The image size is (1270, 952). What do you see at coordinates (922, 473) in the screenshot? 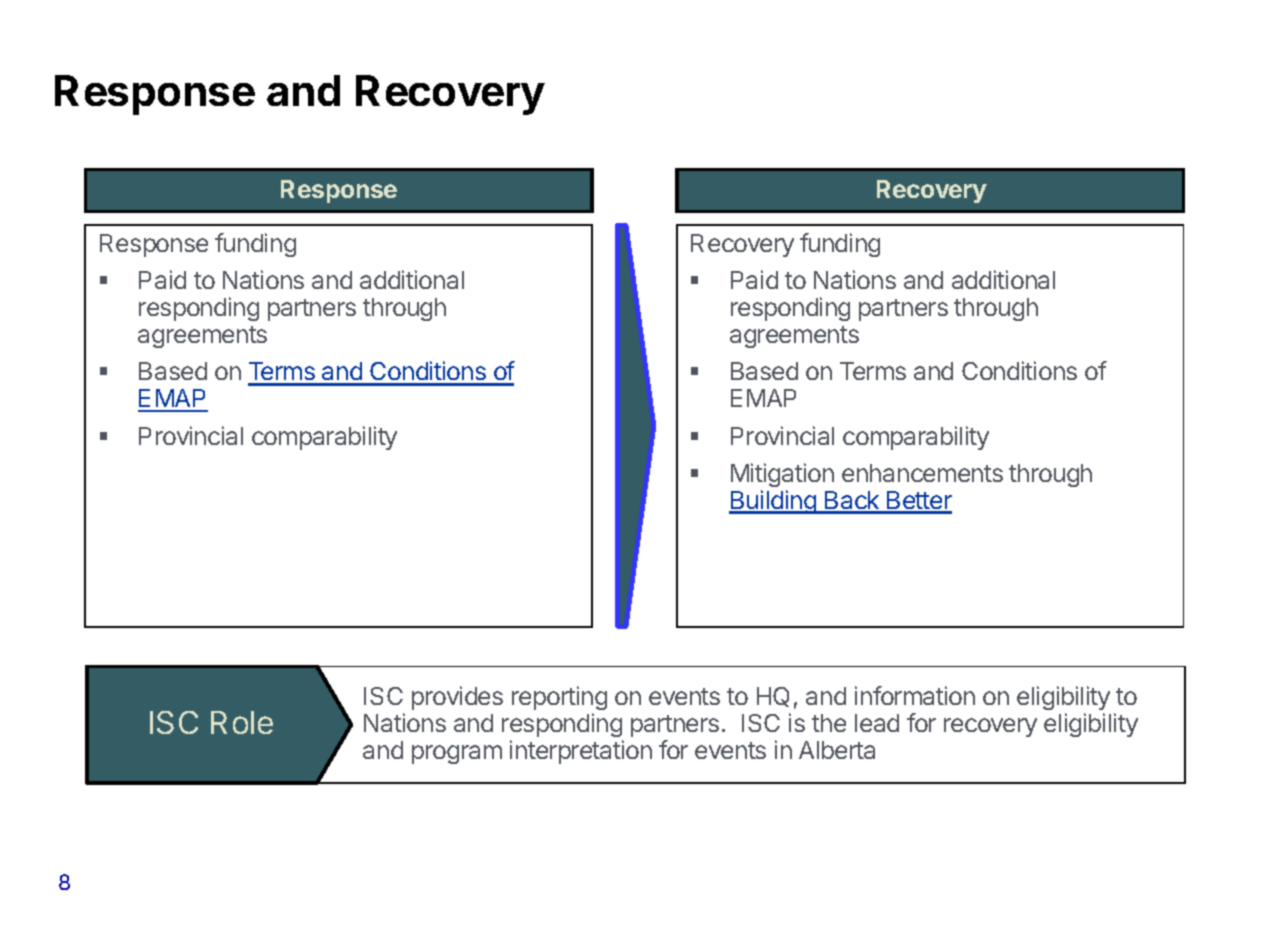
I see `enhancements` at bounding box center [922, 473].
